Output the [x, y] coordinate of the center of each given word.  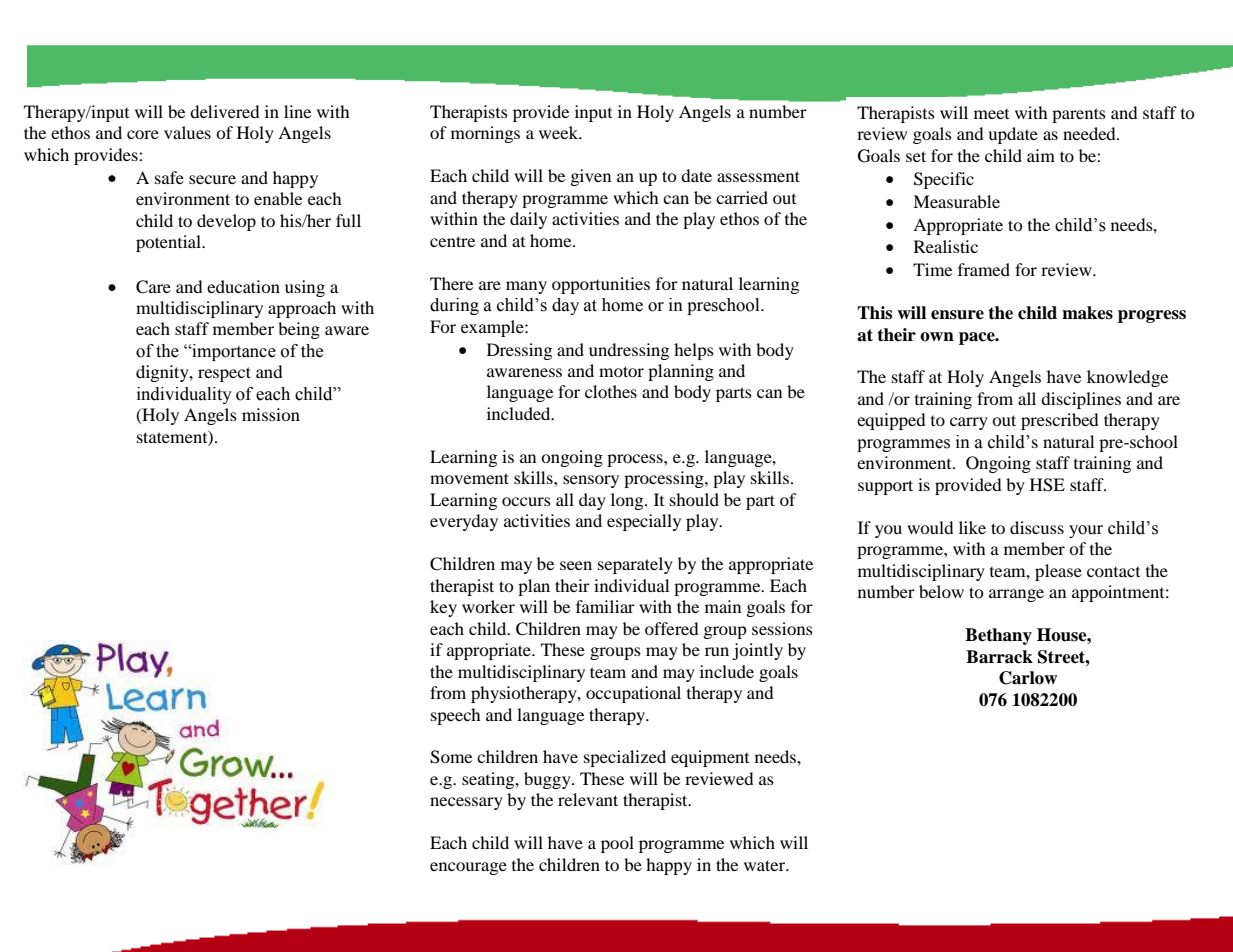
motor [621, 371]
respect [224, 374]
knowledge [1127, 378]
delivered [225, 111]
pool [617, 844]
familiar [605, 606]
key [443, 608]
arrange [1016, 595]
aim [1041, 155]
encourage [468, 868]
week [560, 132]
